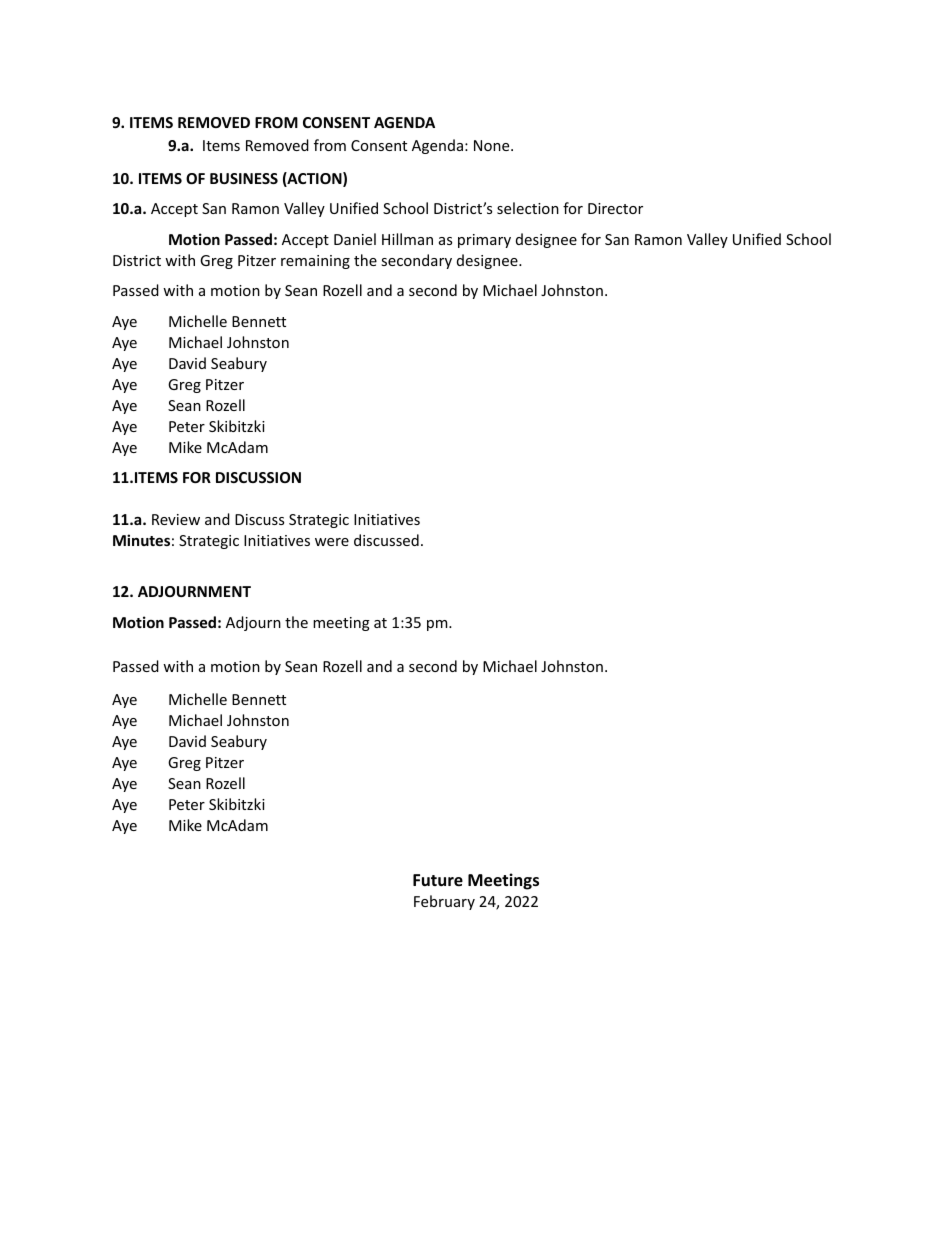 This page has width=952, height=1233. Describe the element at coordinates (484, 241) in the page. I see `primary` at that location.
